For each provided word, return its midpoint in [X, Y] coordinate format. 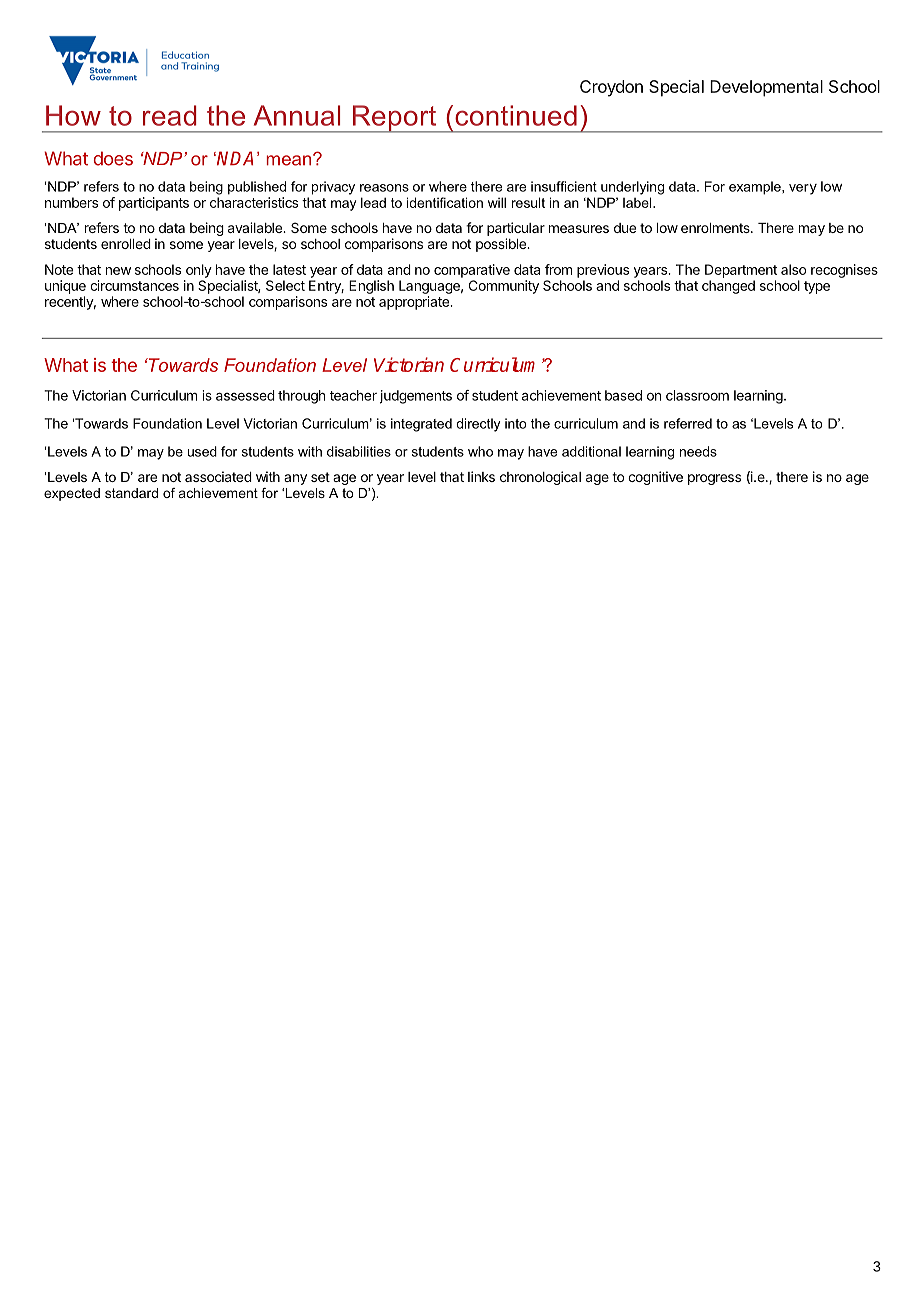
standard [131, 493]
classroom [697, 395]
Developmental [766, 88]
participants [154, 204]
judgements [416, 397]
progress [714, 479]
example [756, 188]
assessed [245, 395]
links [481, 476]
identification [445, 202]
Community [504, 287]
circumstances [134, 285]
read [169, 115]
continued [516, 115]
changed [728, 287]
